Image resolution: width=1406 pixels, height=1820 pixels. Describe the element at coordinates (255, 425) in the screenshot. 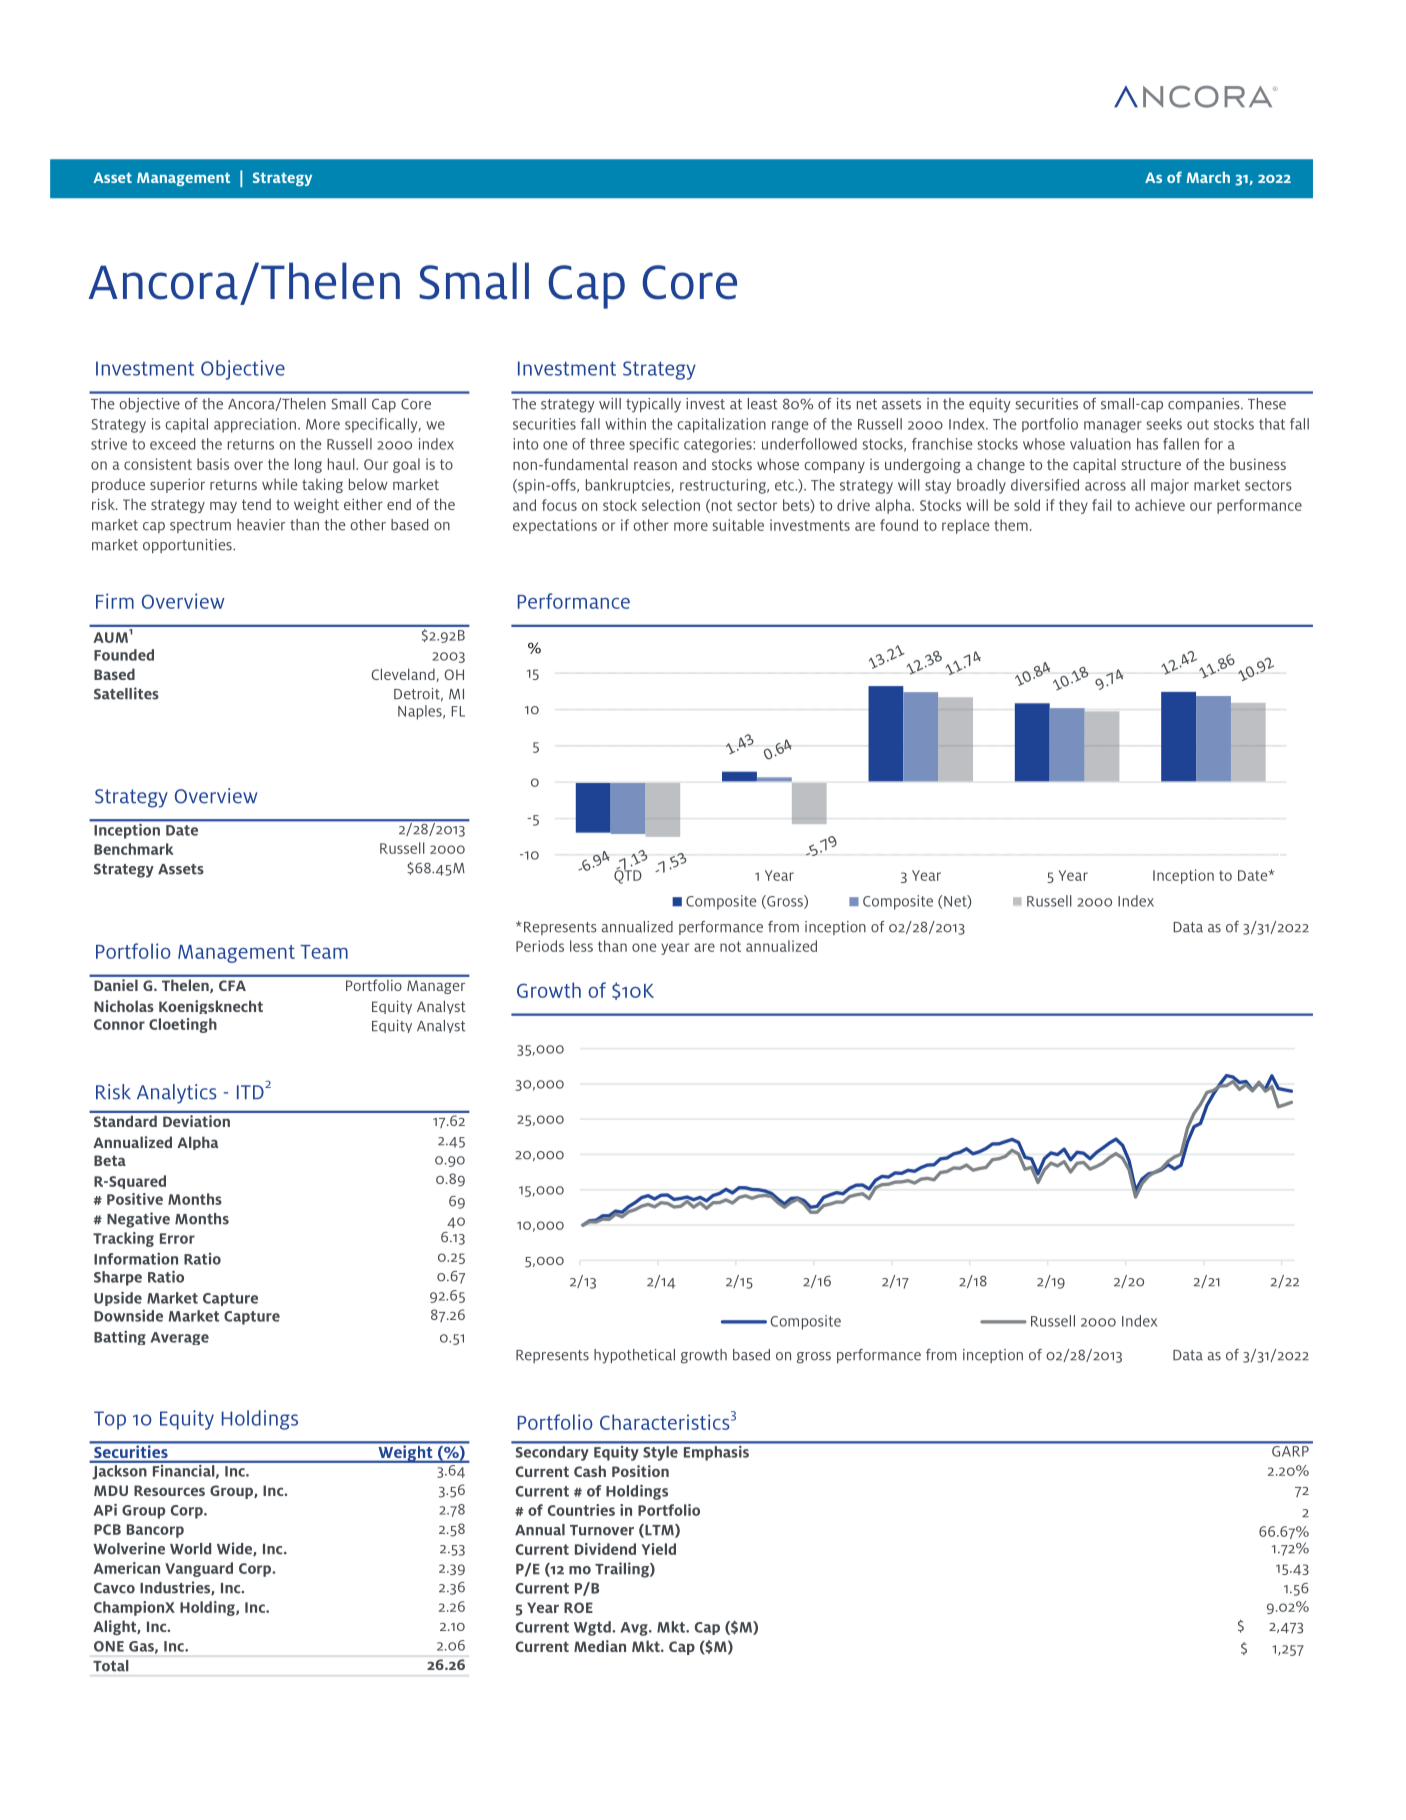

I see `appreciation` at that location.
